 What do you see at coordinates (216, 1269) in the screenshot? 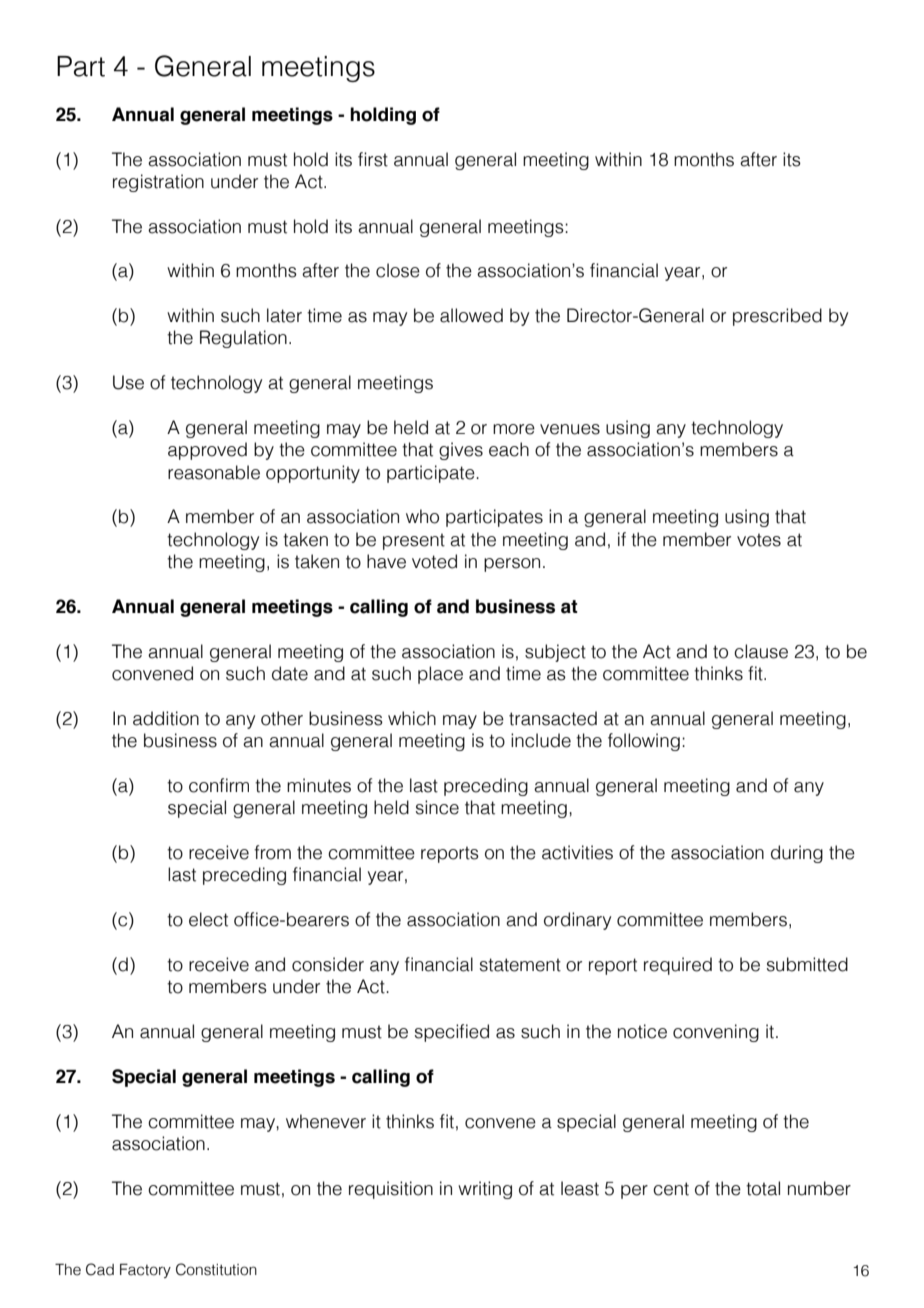
I see `Constitution` at bounding box center [216, 1269].
